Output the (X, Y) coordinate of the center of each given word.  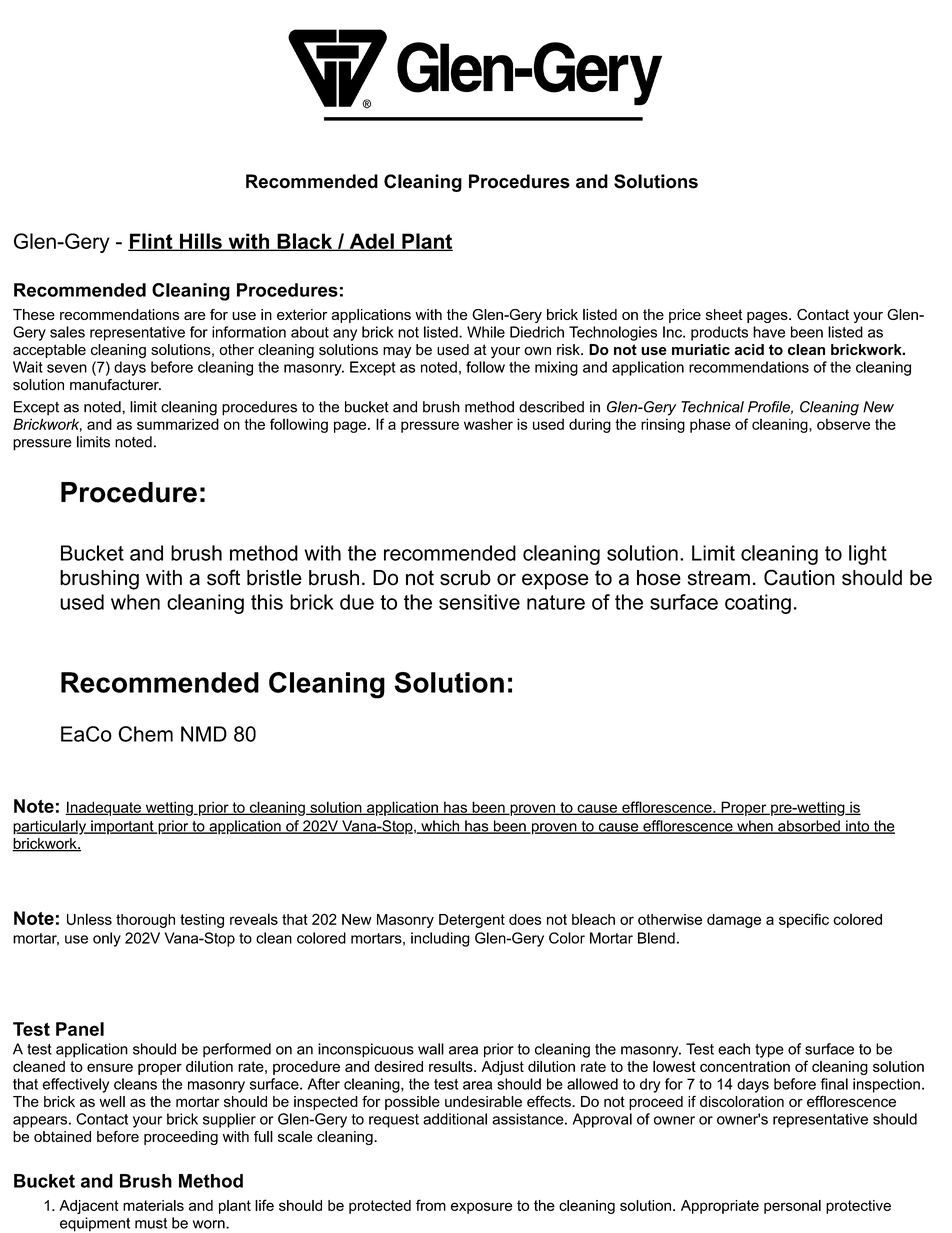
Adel (371, 242)
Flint (151, 242)
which (440, 827)
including (440, 939)
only (107, 939)
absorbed (809, 827)
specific (804, 920)
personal (792, 1207)
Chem (145, 734)
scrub (465, 578)
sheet (724, 314)
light (868, 555)
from (431, 1205)
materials (153, 1205)
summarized (178, 424)
